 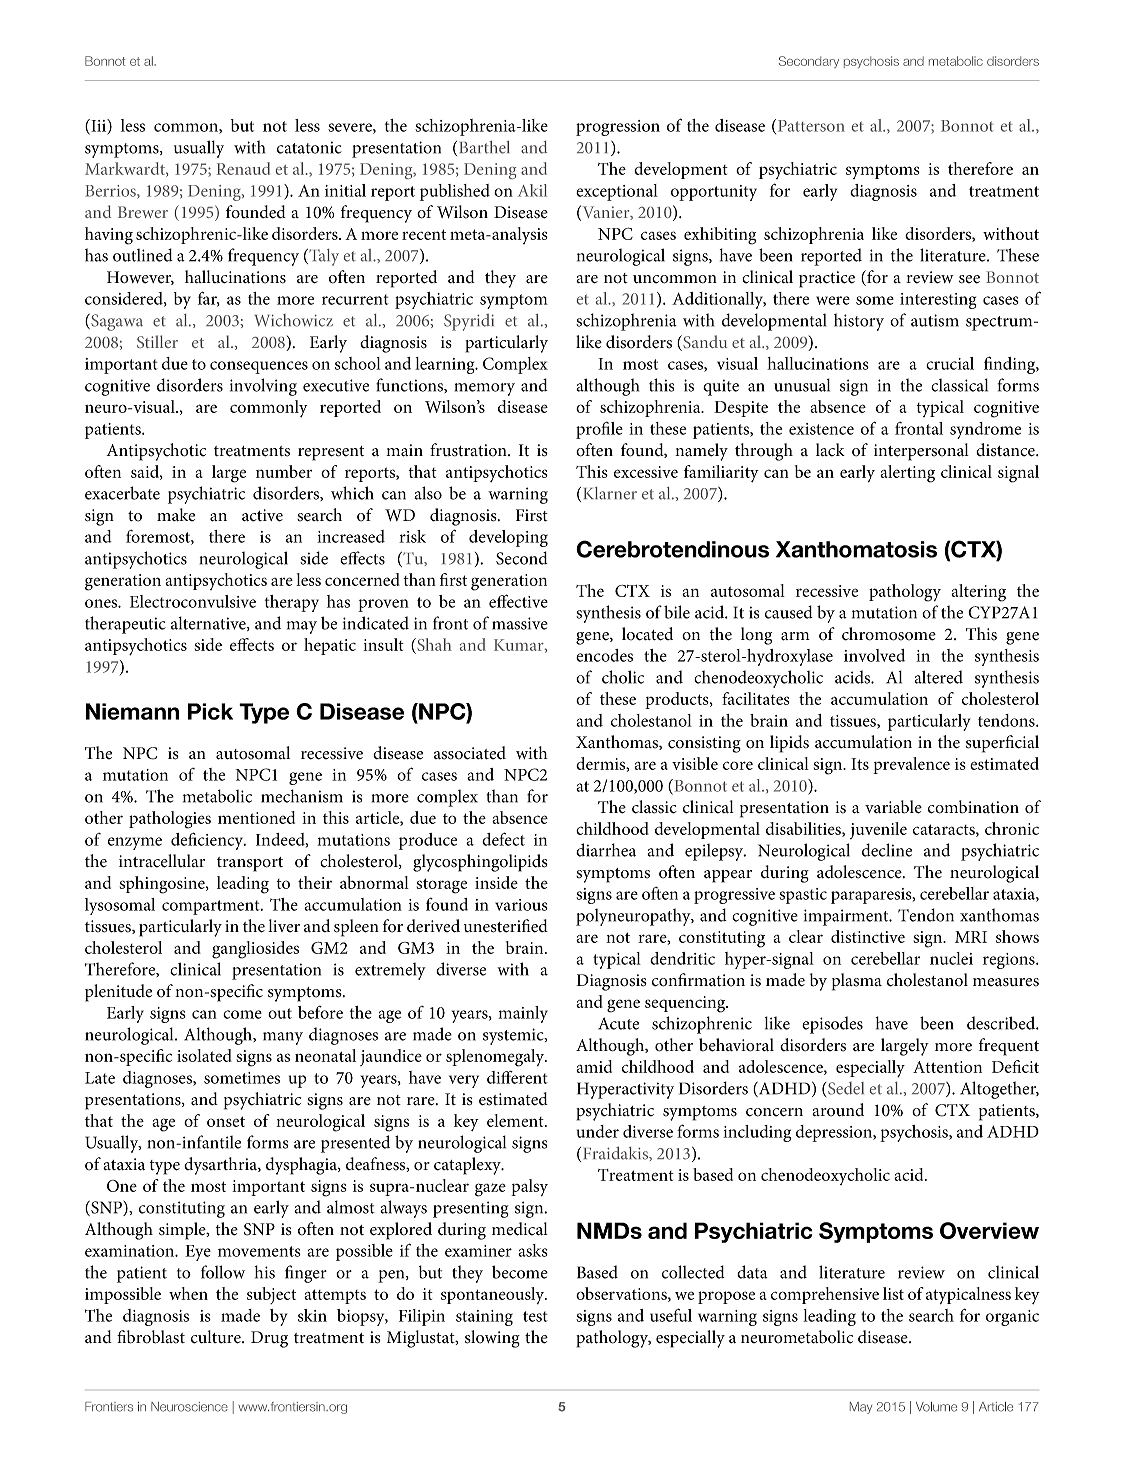 What do you see at coordinates (210, 711) in the screenshot?
I see `Pick` at bounding box center [210, 711].
